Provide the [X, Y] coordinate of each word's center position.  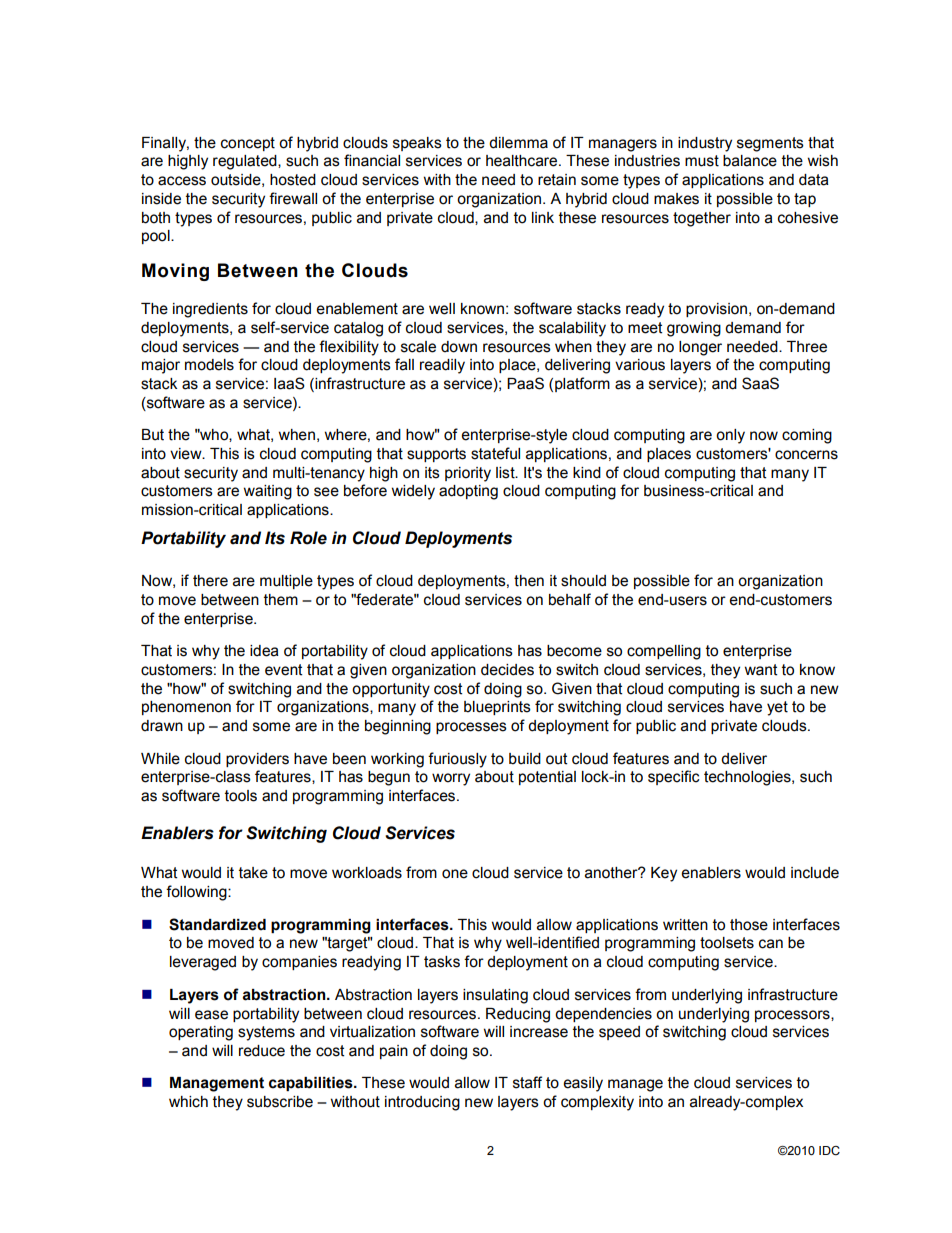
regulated [246, 162]
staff [527, 1082]
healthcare [523, 161]
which [188, 1102]
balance [750, 161]
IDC [829, 1151]
